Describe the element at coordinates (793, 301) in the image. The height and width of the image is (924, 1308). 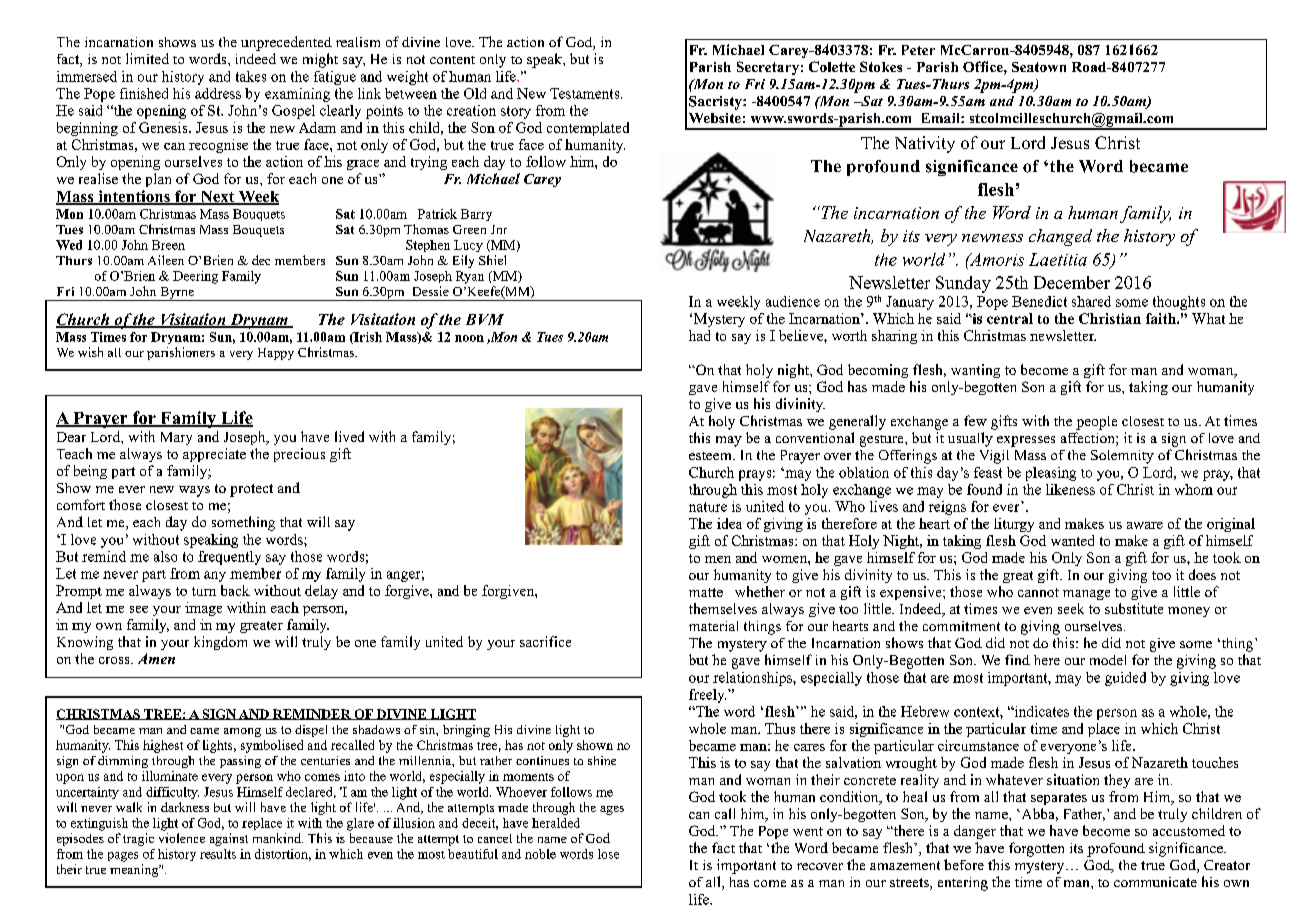
I see `audience` at that location.
